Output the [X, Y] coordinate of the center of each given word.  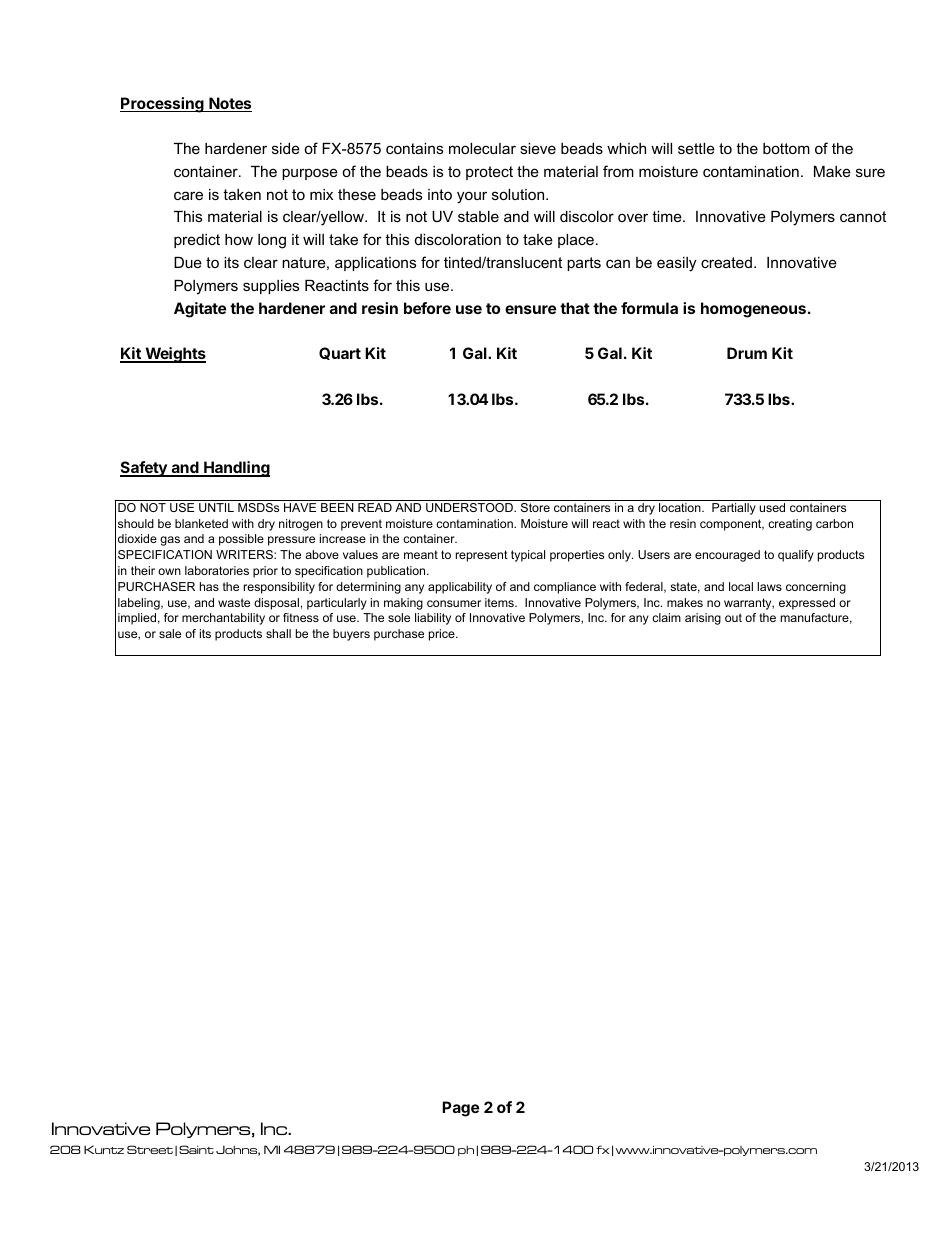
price [443, 635]
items [500, 602]
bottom [786, 148]
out [733, 617]
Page [460, 1109]
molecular [482, 148]
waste [234, 602]
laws [769, 586]
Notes [229, 104]
